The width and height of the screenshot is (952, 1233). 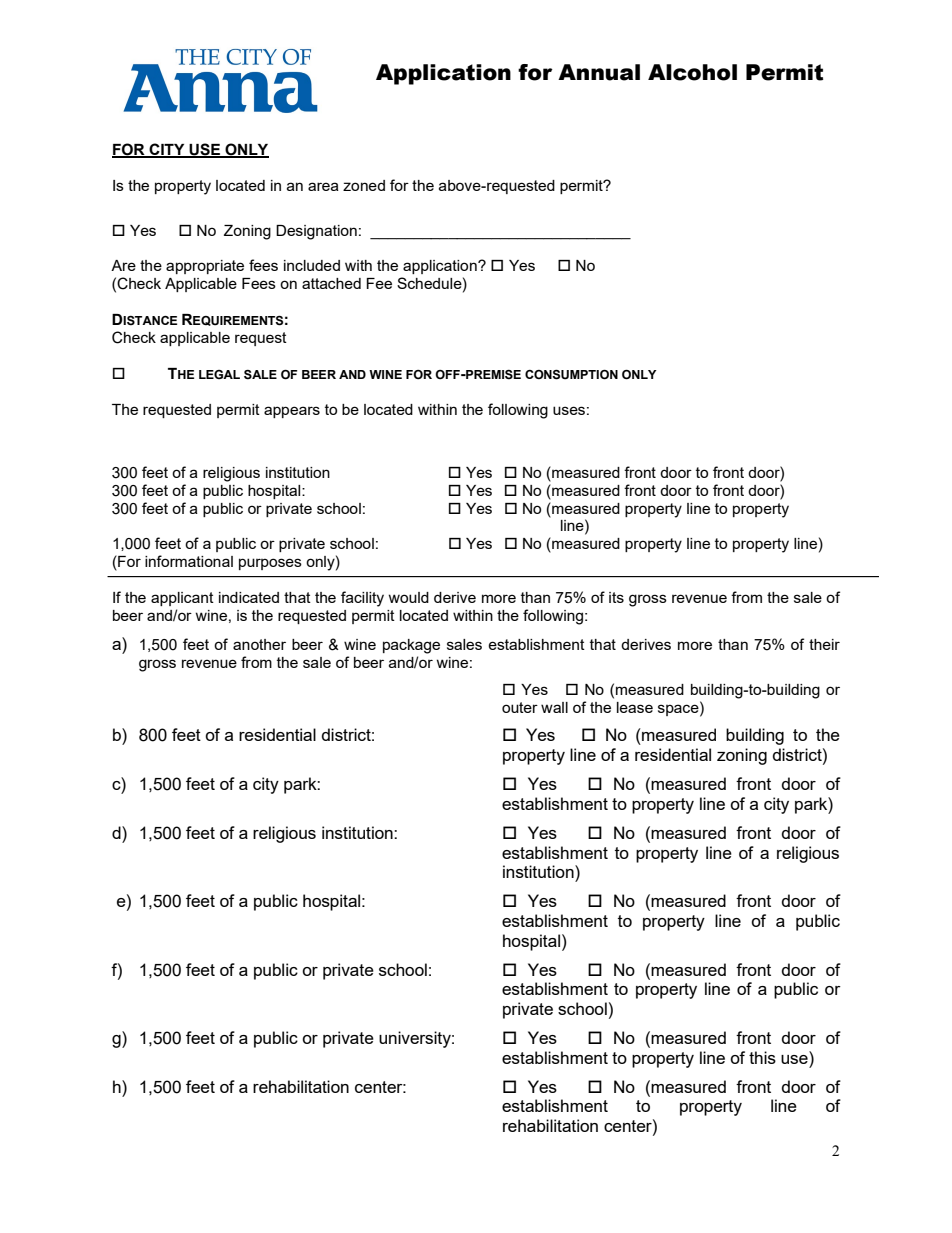 What do you see at coordinates (408, 597) in the screenshot?
I see `would` at bounding box center [408, 597].
